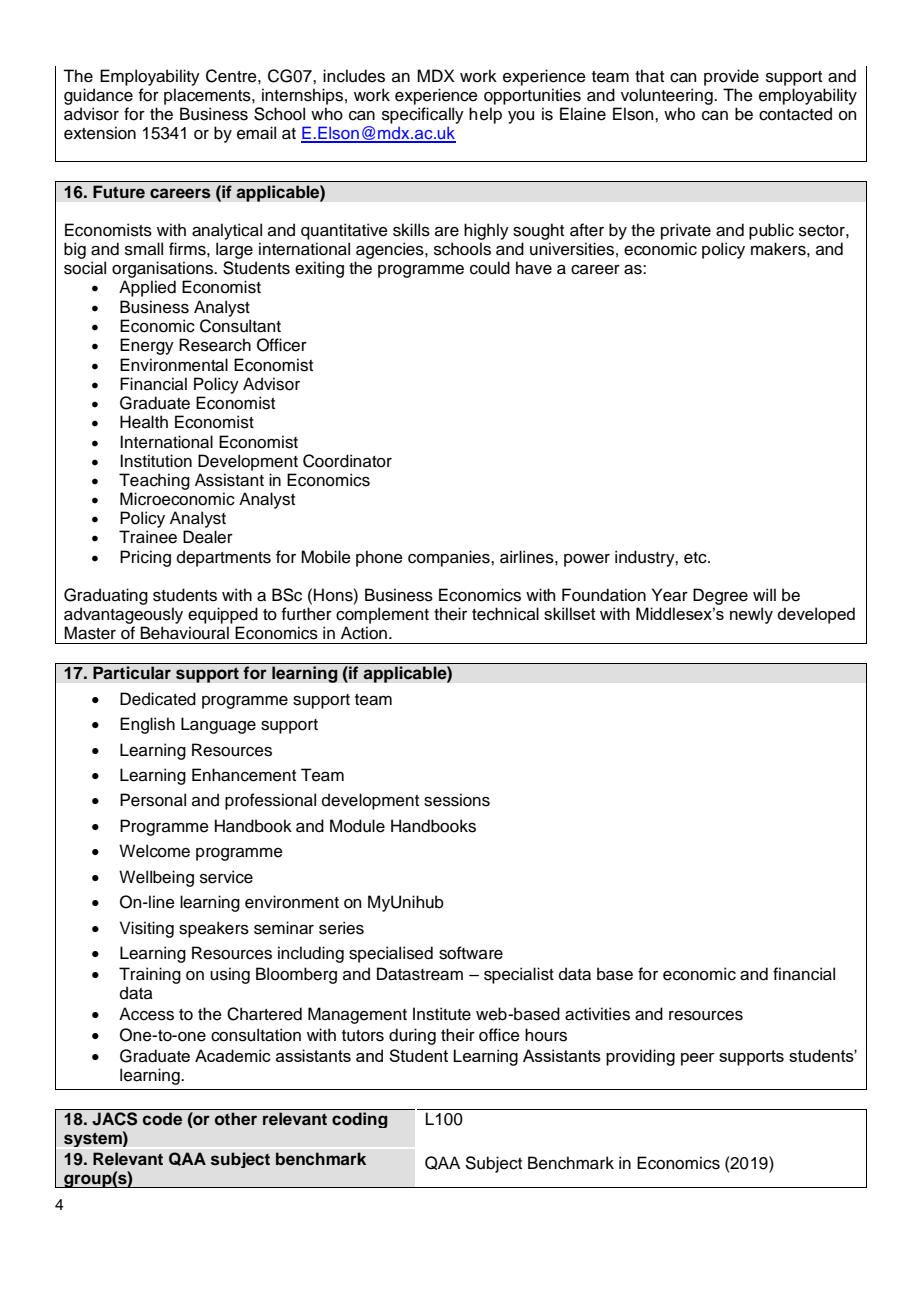 The height and width of the screenshot is (1308, 924). What do you see at coordinates (697, 1059) in the screenshot?
I see `peer` at bounding box center [697, 1059].
